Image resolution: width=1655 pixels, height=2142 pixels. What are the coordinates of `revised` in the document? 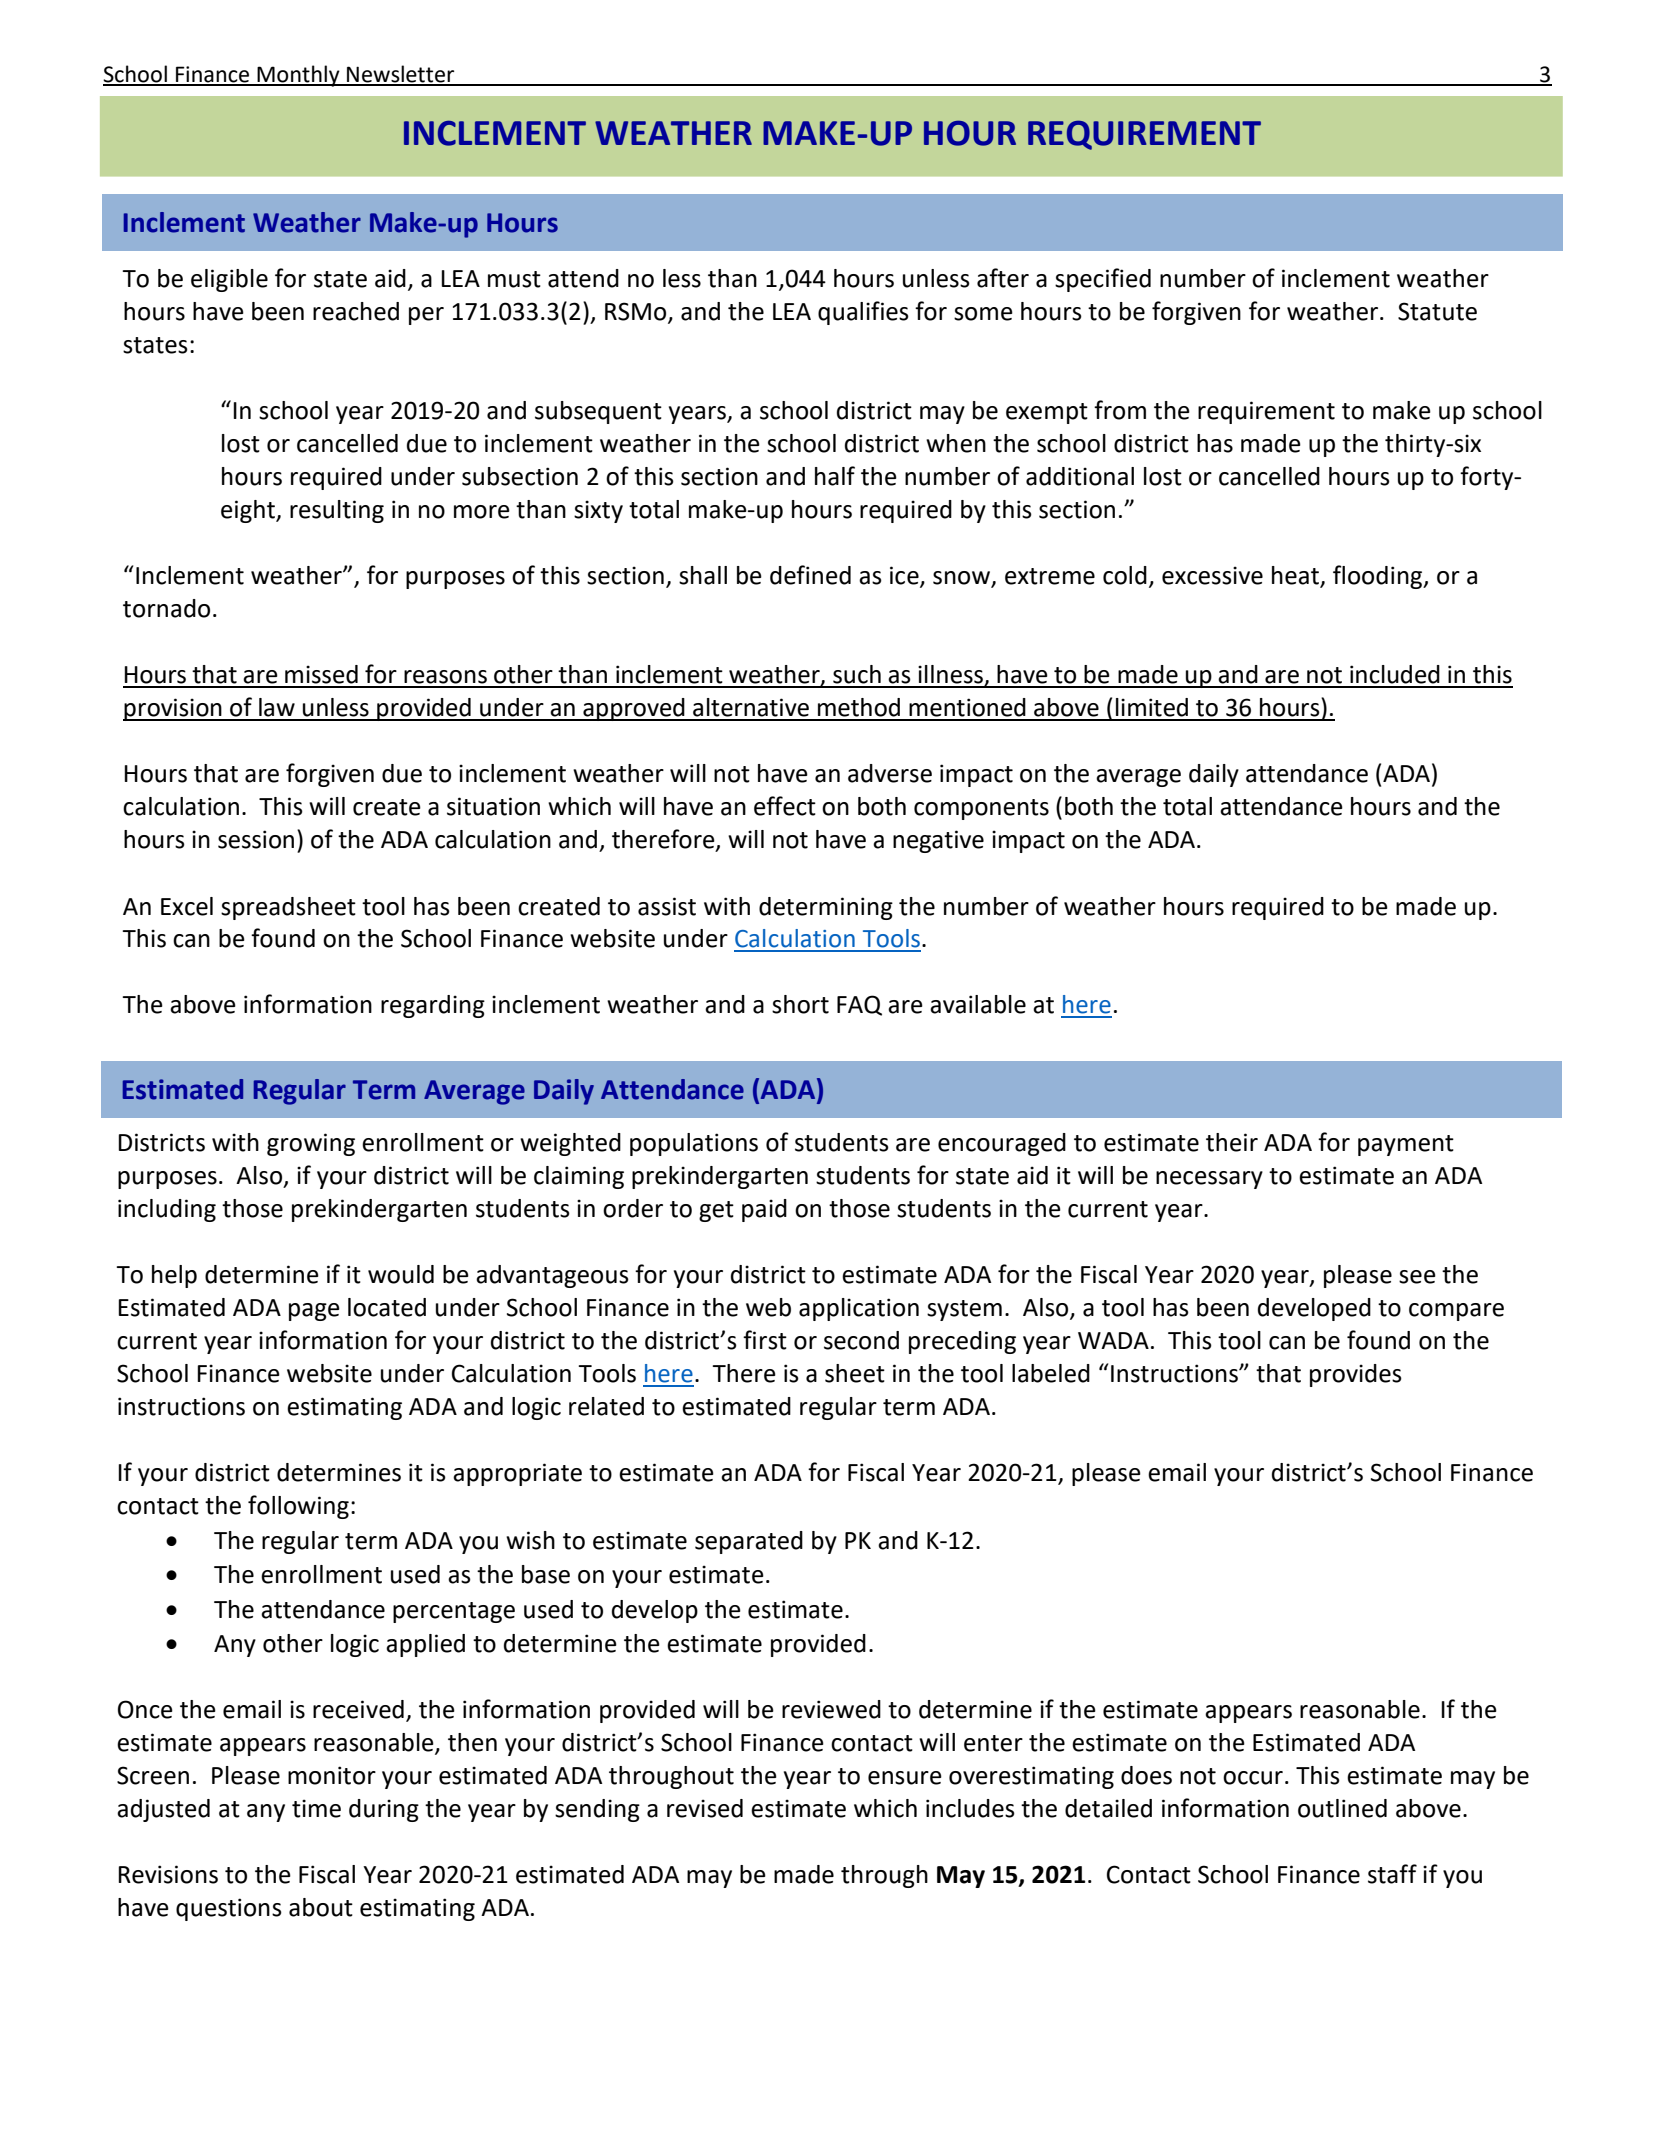 It's located at (705, 1808).
